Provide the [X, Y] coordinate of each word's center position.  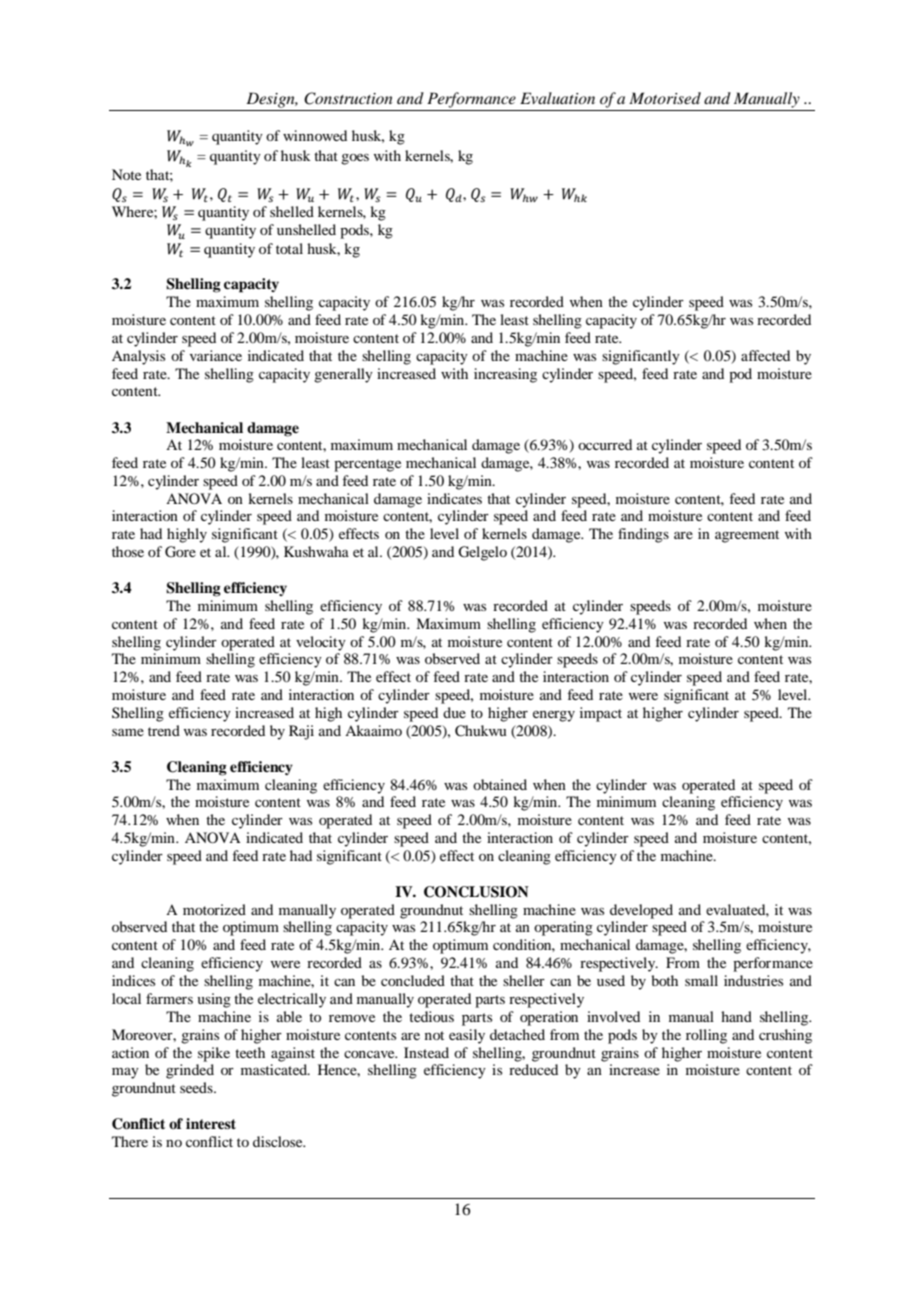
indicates [454, 498]
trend [164, 730]
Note [126, 174]
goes [355, 159]
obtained [500, 784]
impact [601, 714]
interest [211, 1123]
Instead [426, 1052]
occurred [605, 444]
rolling [706, 1036]
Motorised [665, 98]
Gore [180, 552]
